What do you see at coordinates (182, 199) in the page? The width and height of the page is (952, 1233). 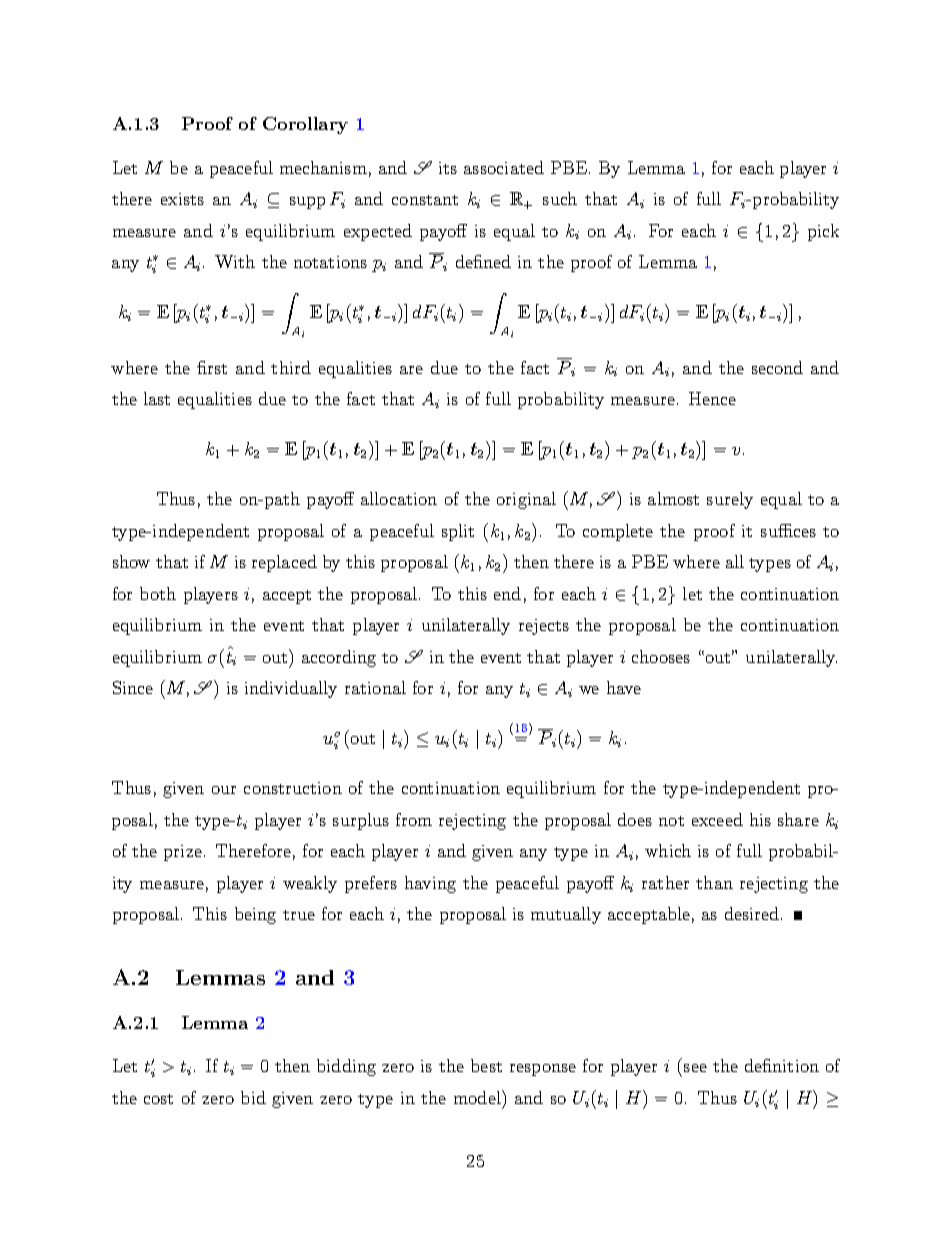 I see `exists` at bounding box center [182, 199].
